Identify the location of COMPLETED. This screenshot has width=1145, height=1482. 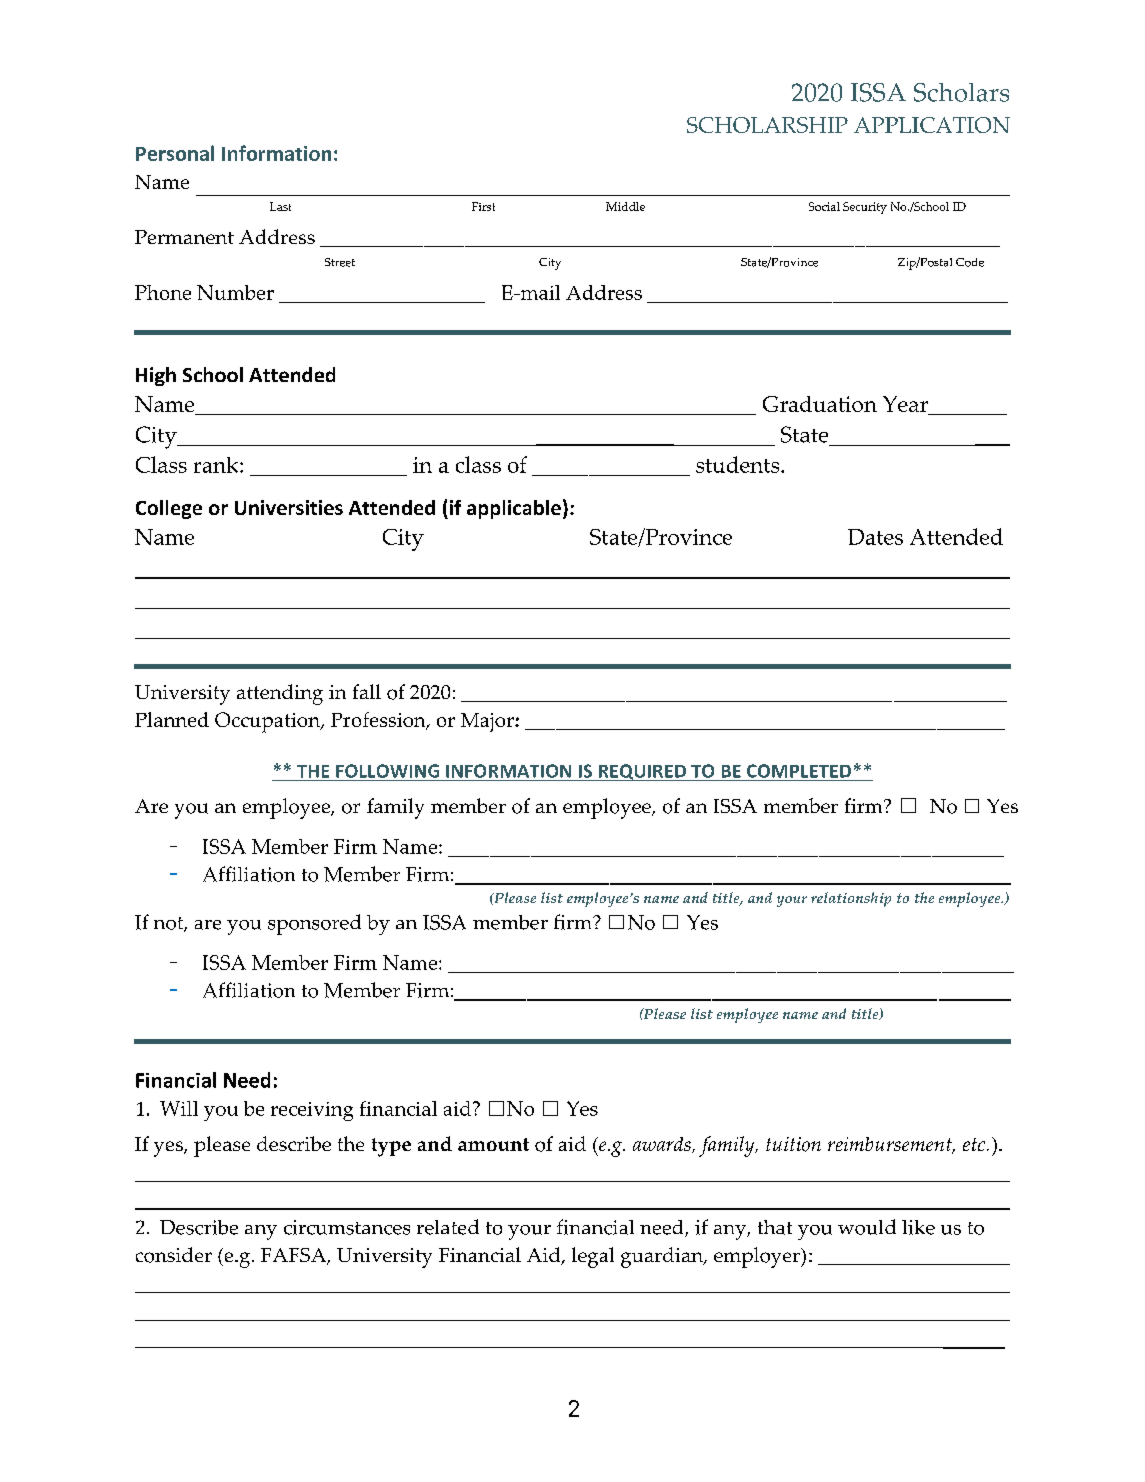
(799, 771).
